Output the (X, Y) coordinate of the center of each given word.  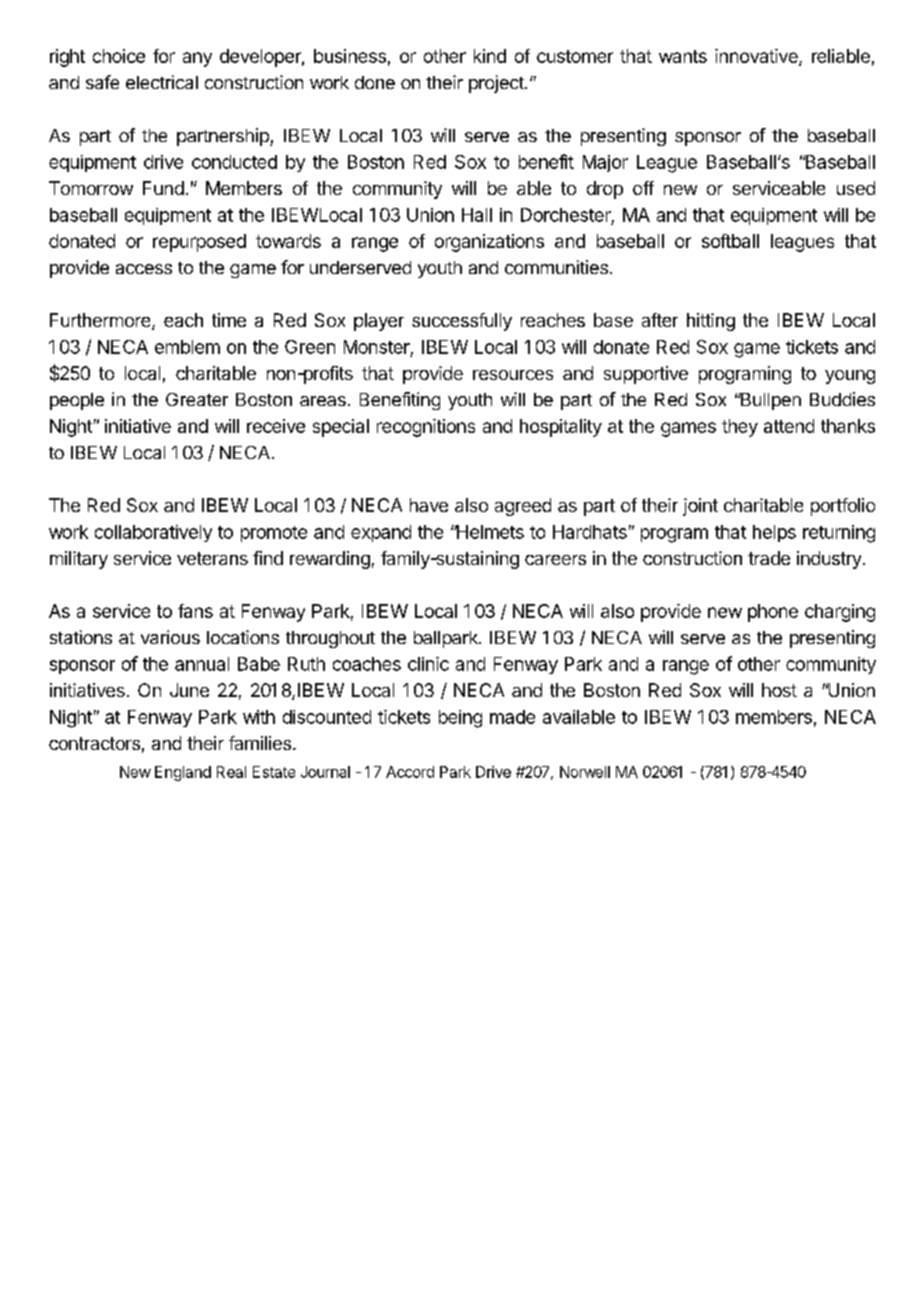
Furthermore (101, 321)
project (497, 84)
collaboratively (153, 533)
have (429, 505)
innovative (757, 57)
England (183, 773)
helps (774, 533)
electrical (162, 82)
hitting (711, 322)
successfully (462, 322)
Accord (410, 772)
